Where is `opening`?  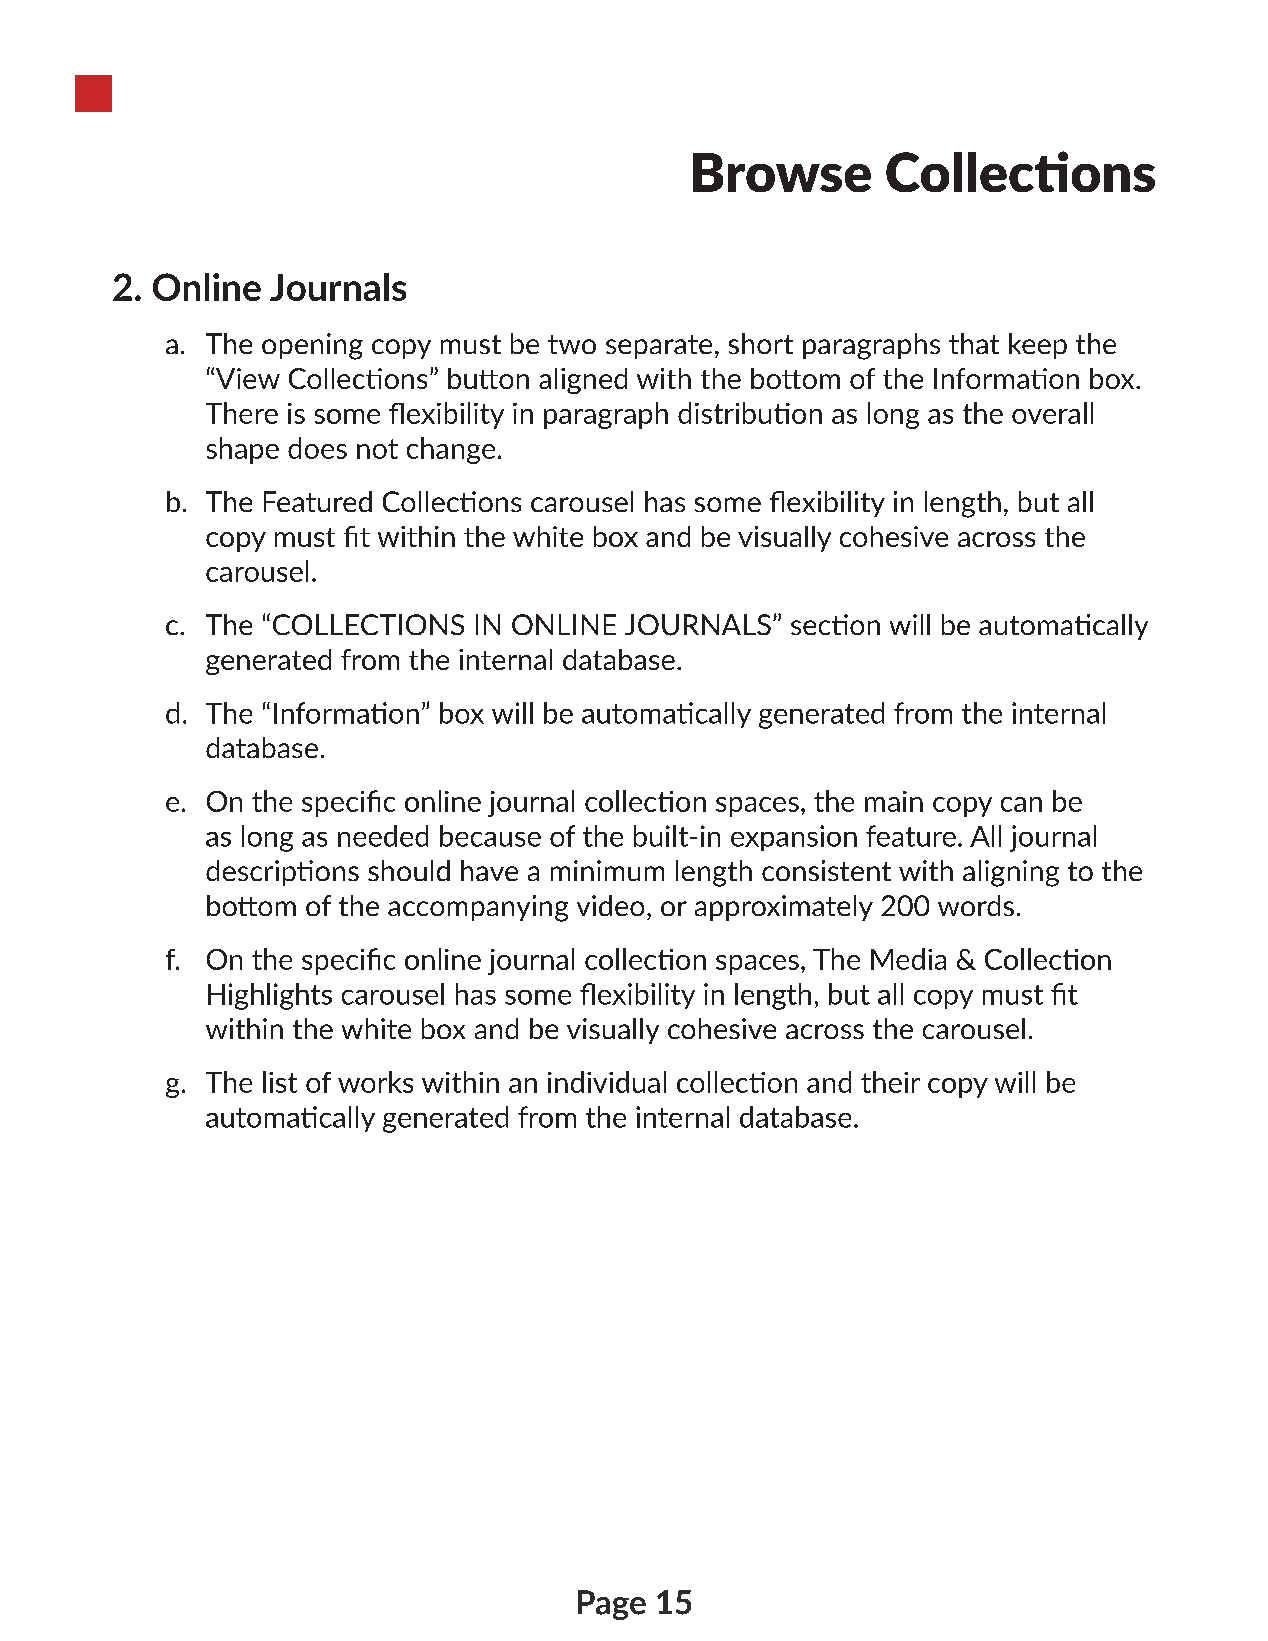
opening is located at coordinates (312, 346).
